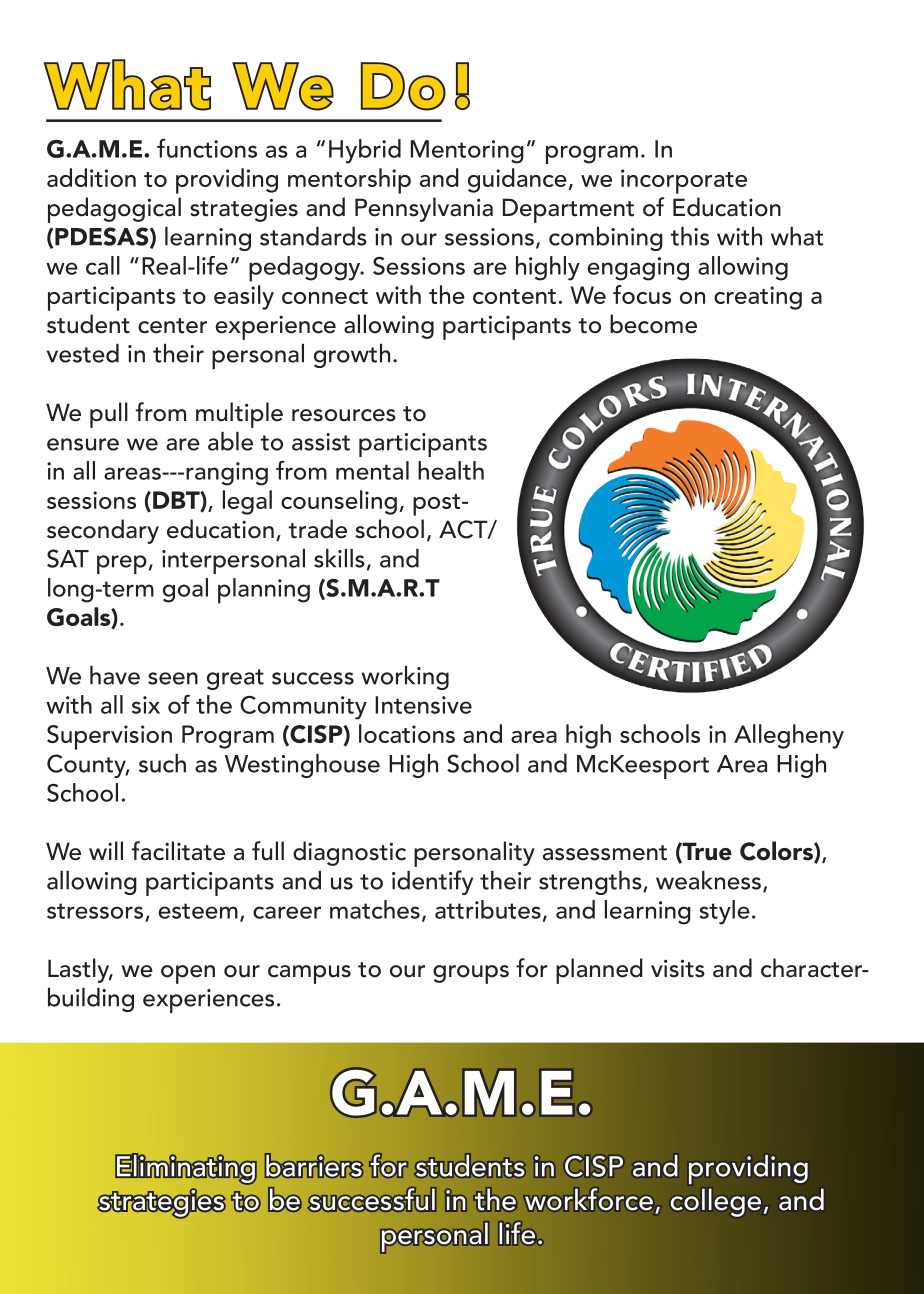 The height and width of the screenshot is (1294, 924). I want to click on seen, so click(173, 678).
